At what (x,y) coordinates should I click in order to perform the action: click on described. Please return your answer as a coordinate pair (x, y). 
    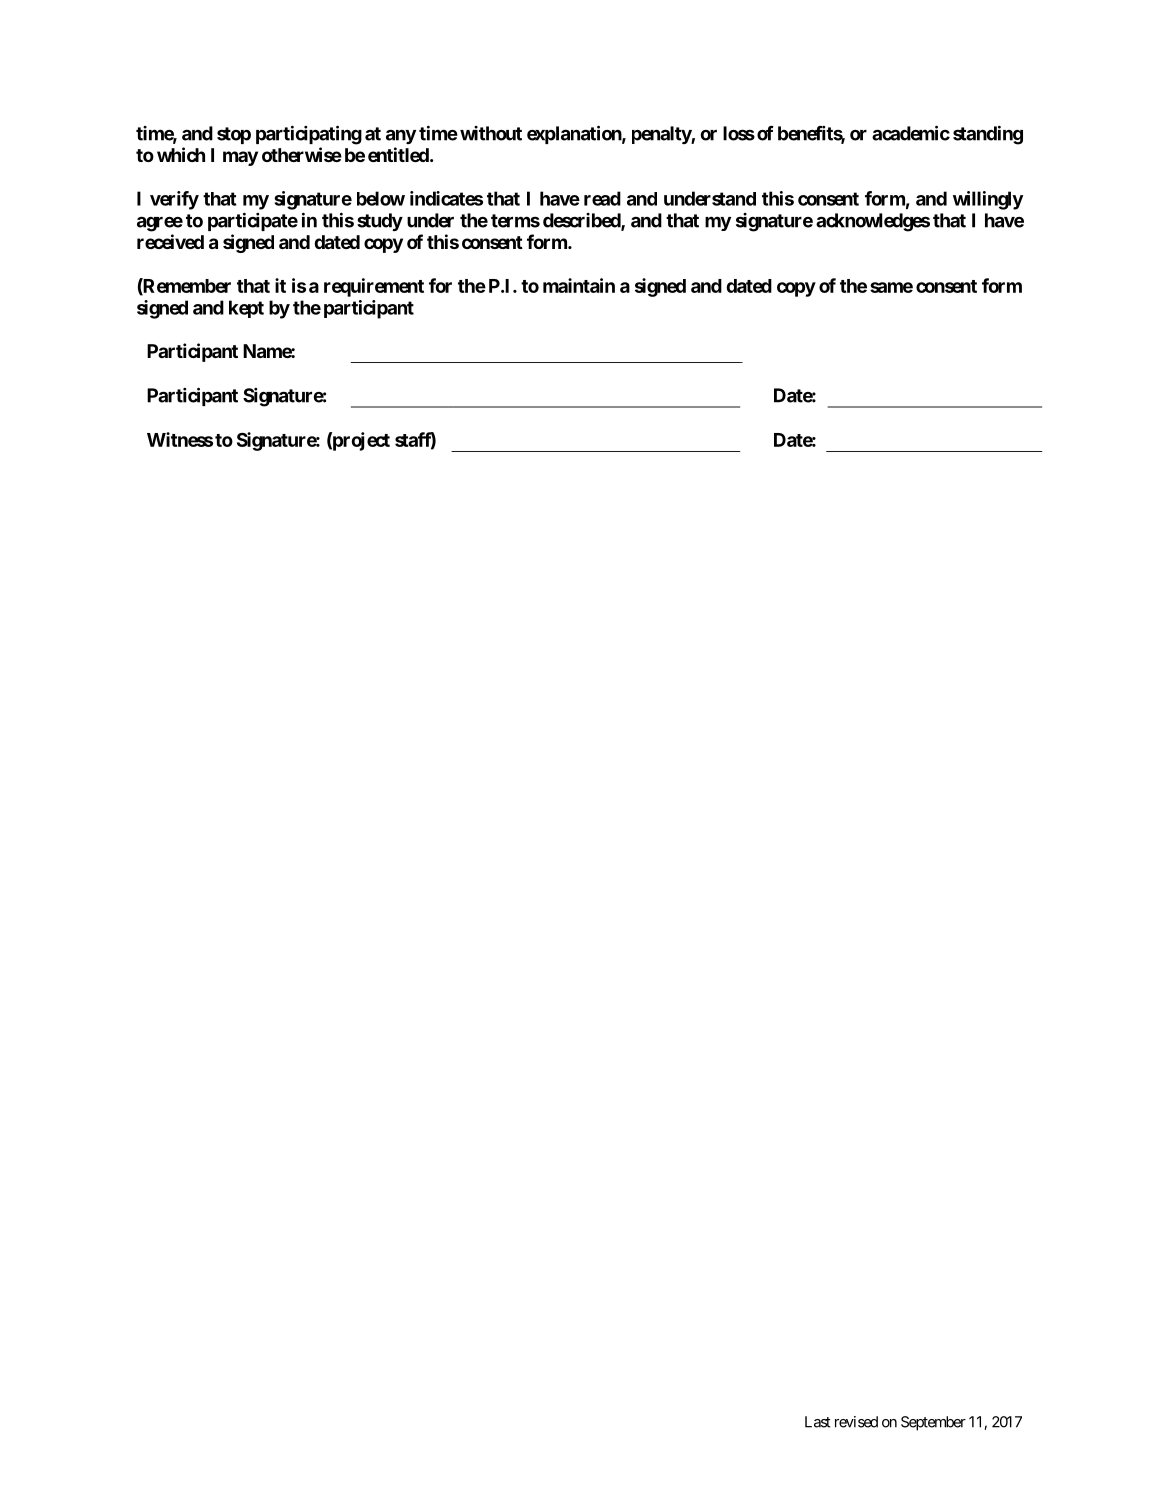
    Looking at the image, I should click on (582, 221).
